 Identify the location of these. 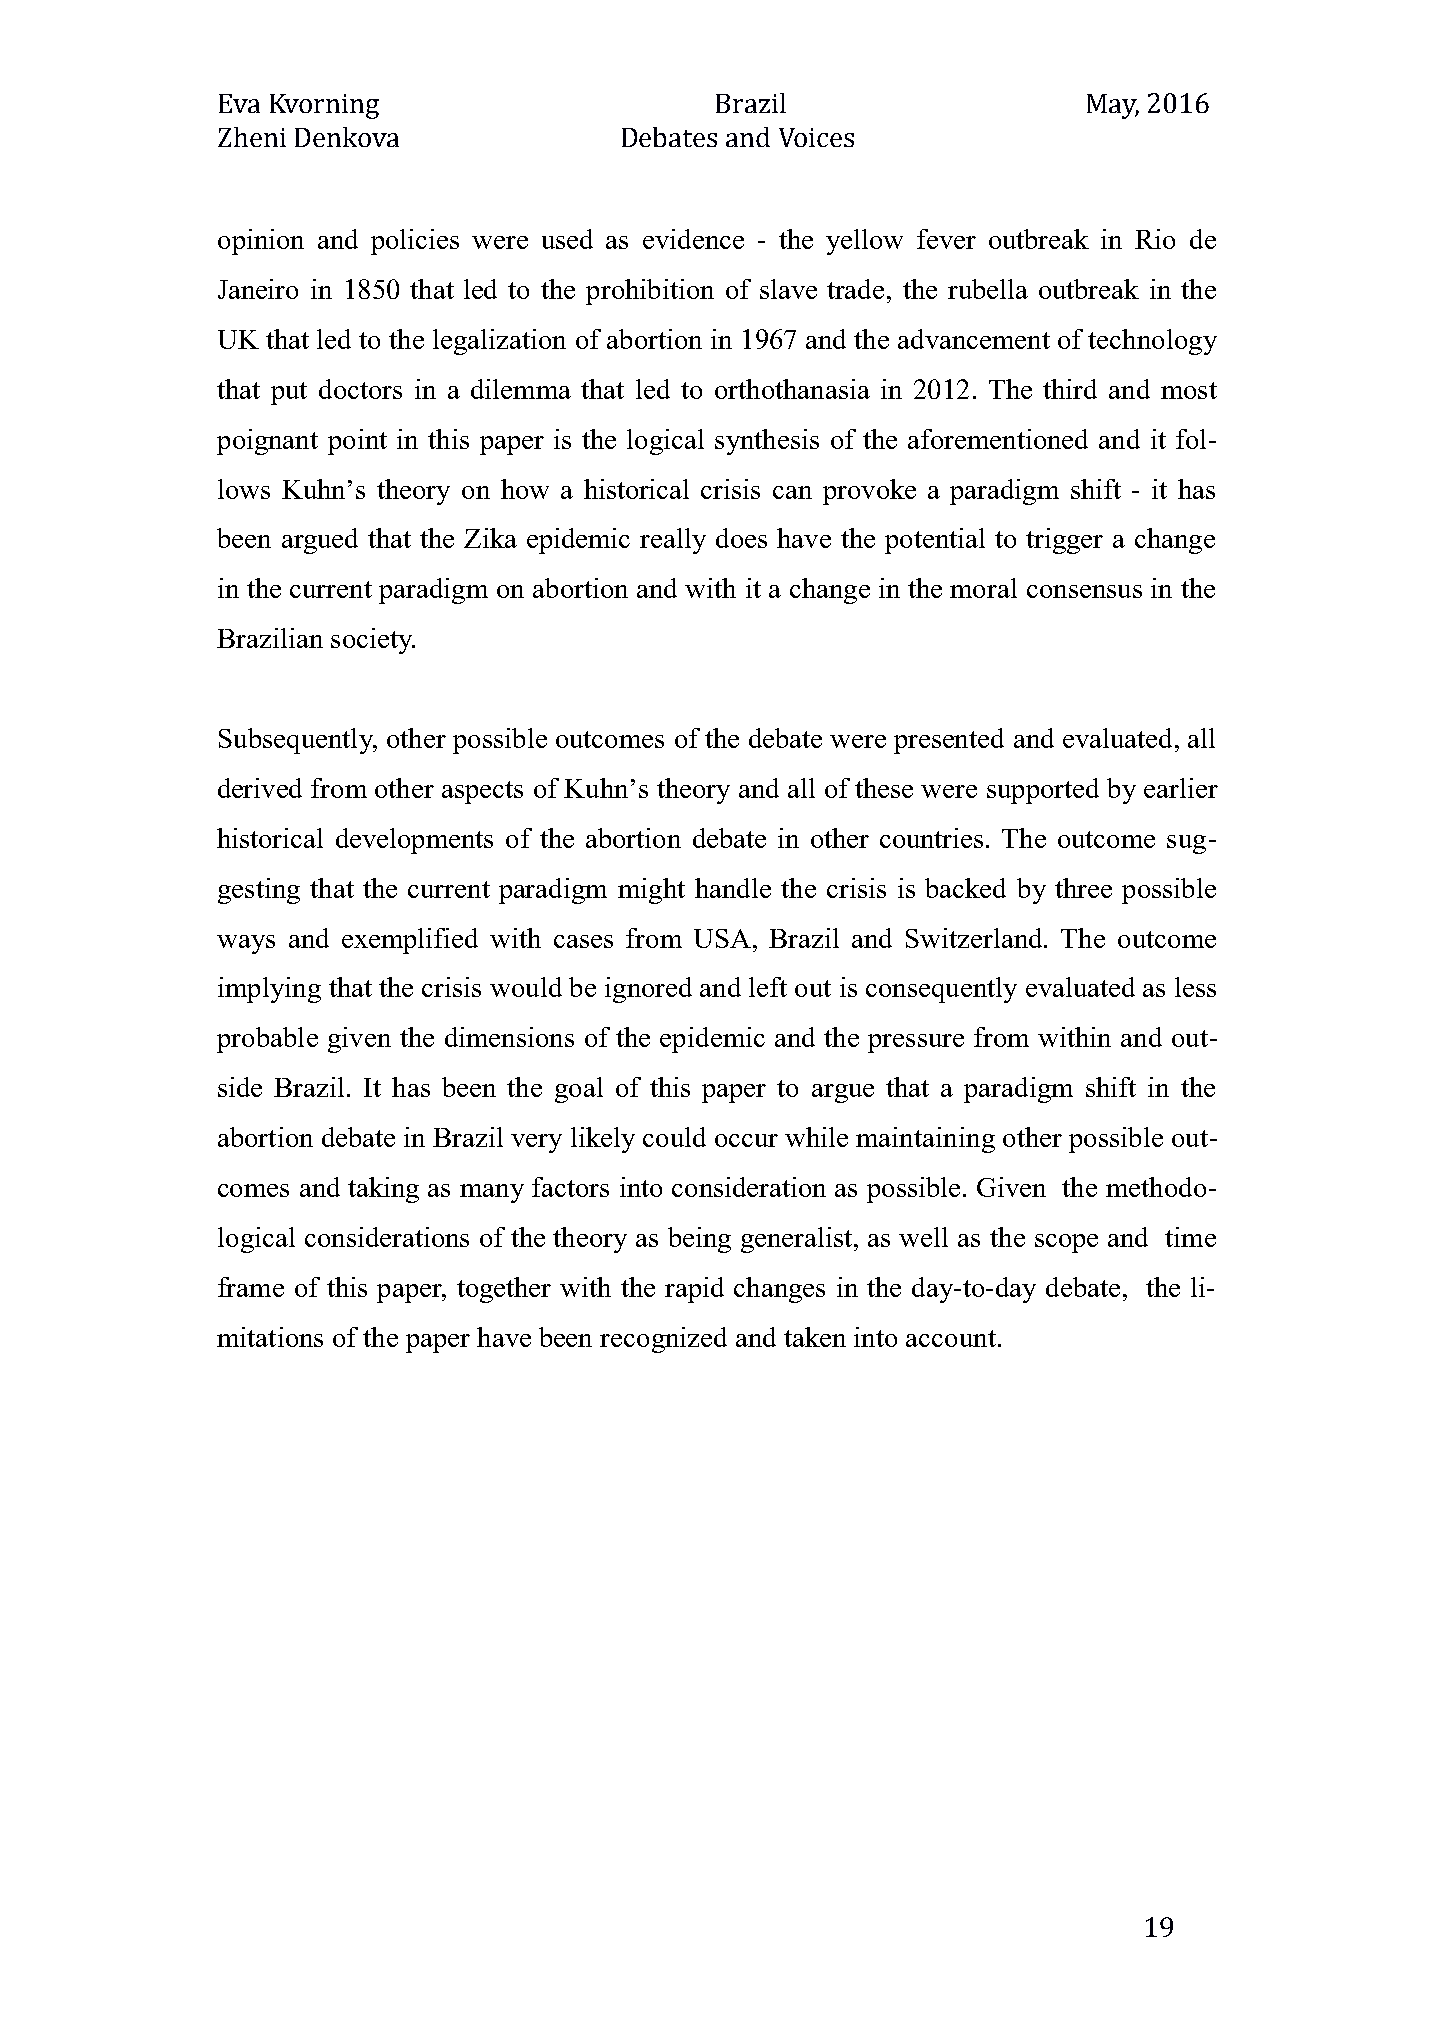
(884, 788).
